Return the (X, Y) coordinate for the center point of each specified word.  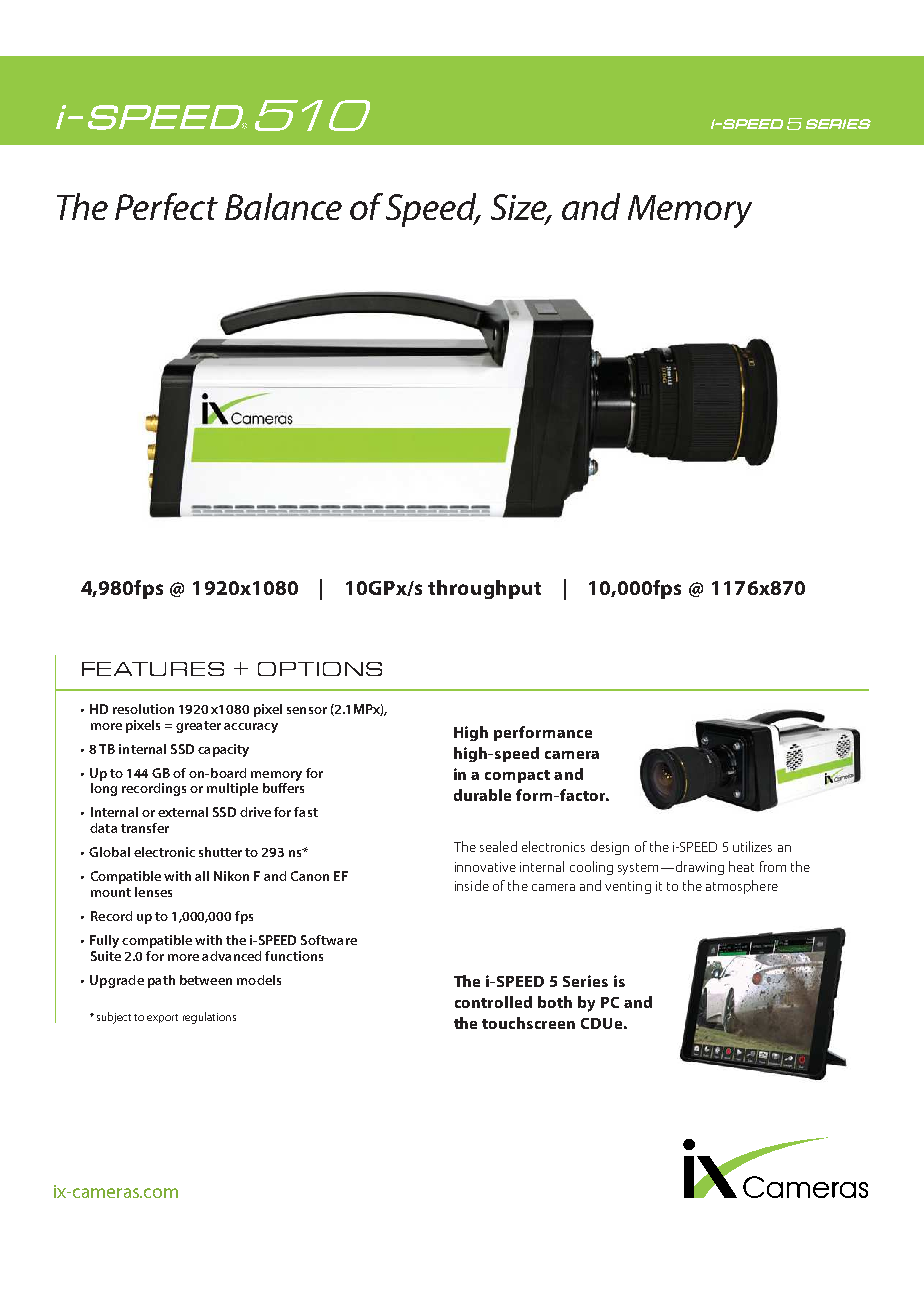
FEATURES (153, 669)
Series (585, 981)
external (183, 812)
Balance (283, 206)
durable (482, 795)
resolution (143, 709)
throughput (484, 589)
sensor (307, 710)
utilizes (752, 846)
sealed (498, 846)
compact (517, 776)
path (161, 981)
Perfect (166, 206)
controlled (493, 1002)
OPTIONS (320, 669)
